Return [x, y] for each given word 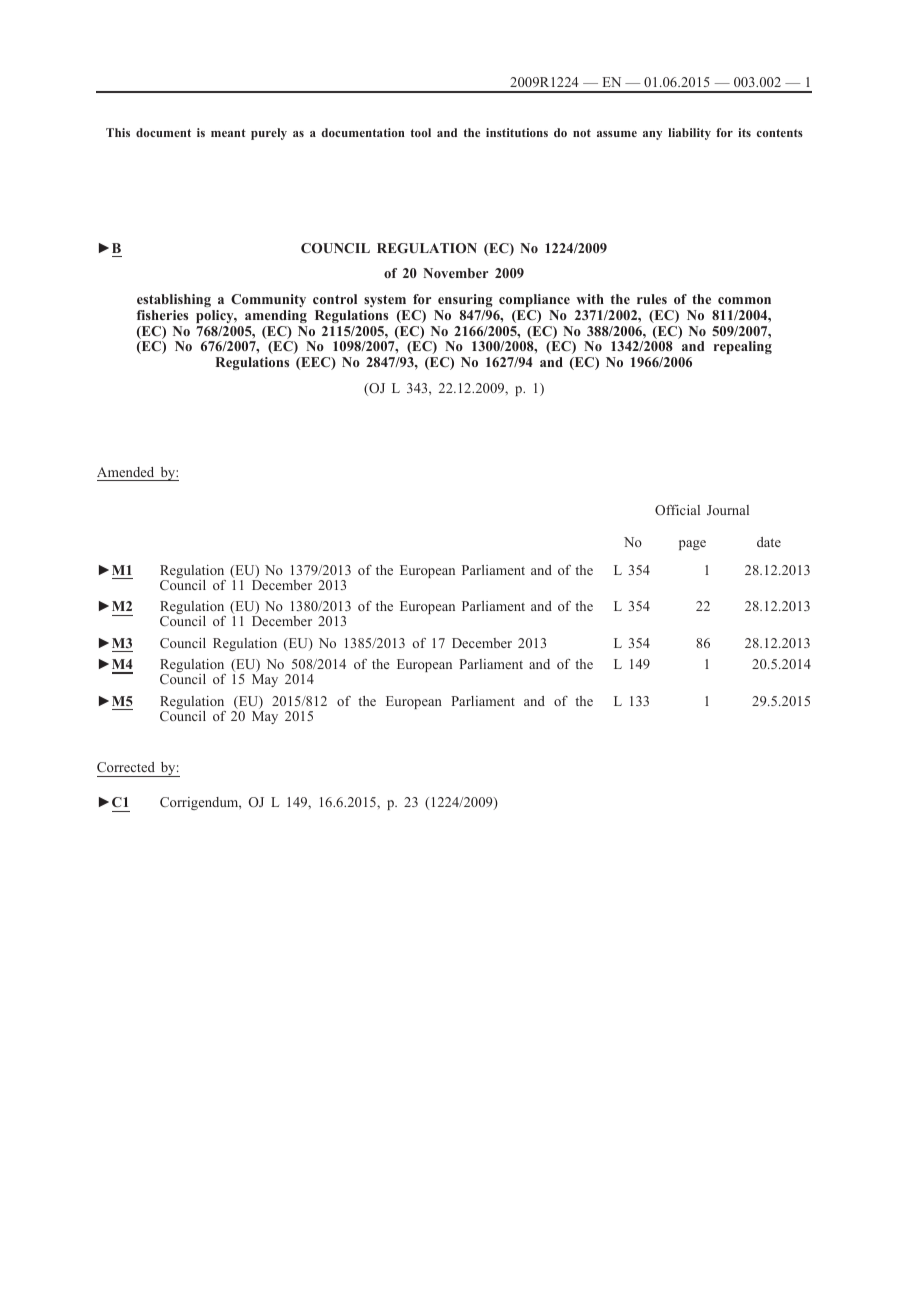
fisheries [162, 315]
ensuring [465, 300]
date [769, 542]
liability [689, 134]
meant [228, 133]
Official [677, 510]
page [692, 545]
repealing [743, 347]
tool [421, 132]
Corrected [126, 767]
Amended [125, 472]
